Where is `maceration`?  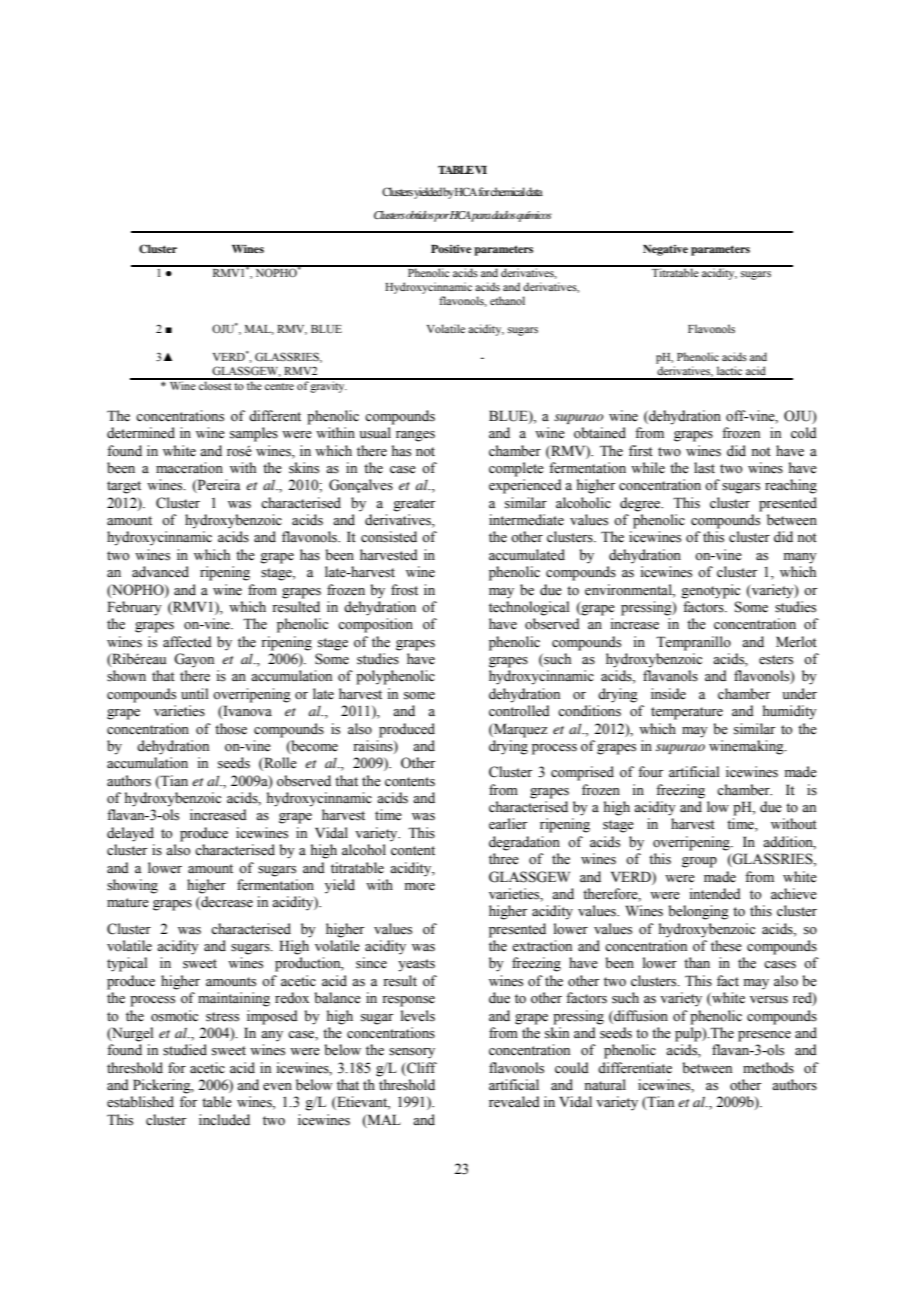 maceration is located at coordinates (189, 468).
